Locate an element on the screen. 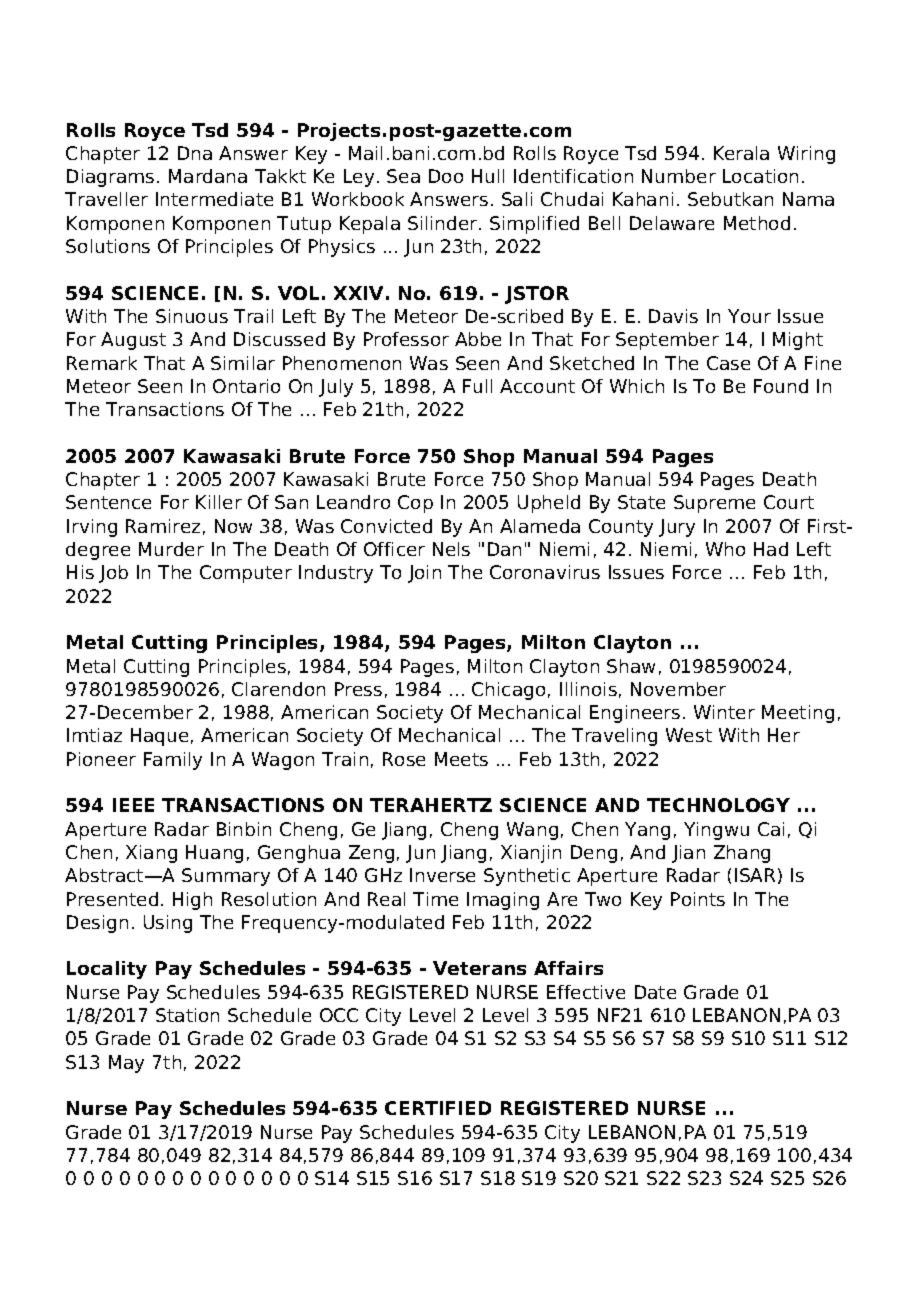 The height and width of the screenshot is (1308, 924). Killer is located at coordinates (219, 502).
